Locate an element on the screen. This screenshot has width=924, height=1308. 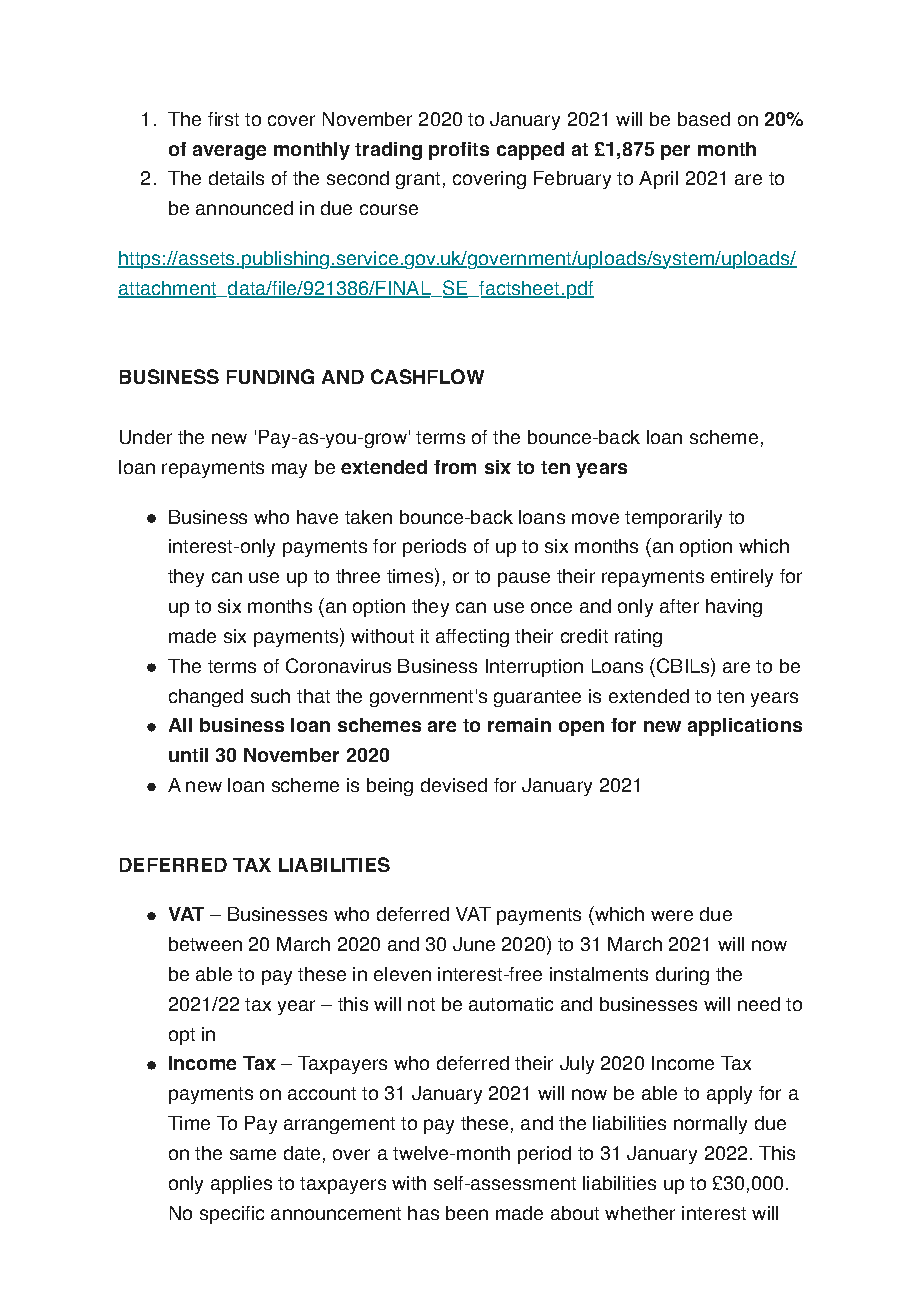
between is located at coordinates (205, 944).
